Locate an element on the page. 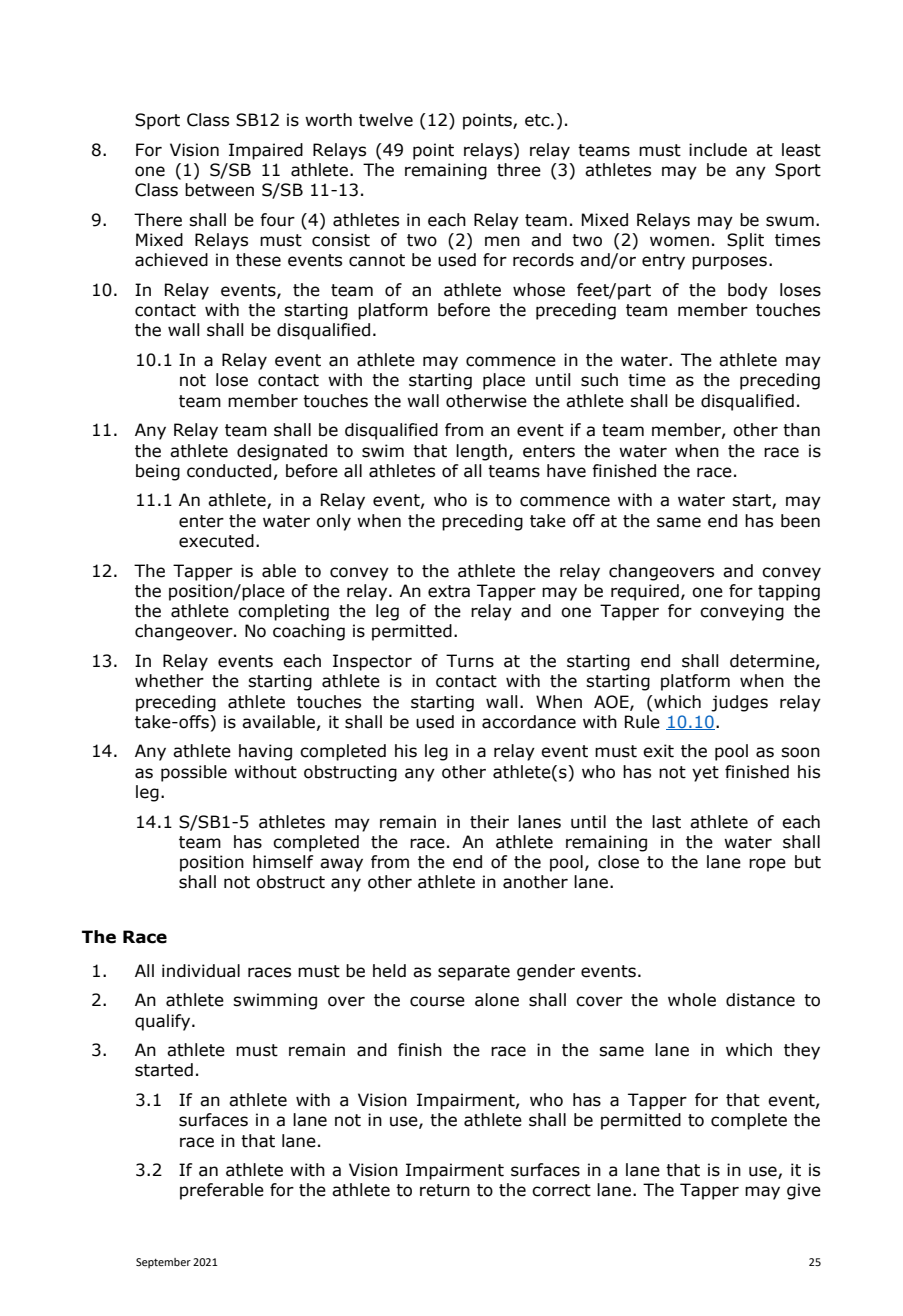 This page has height=1316, width=903. give is located at coordinates (804, 1191).
